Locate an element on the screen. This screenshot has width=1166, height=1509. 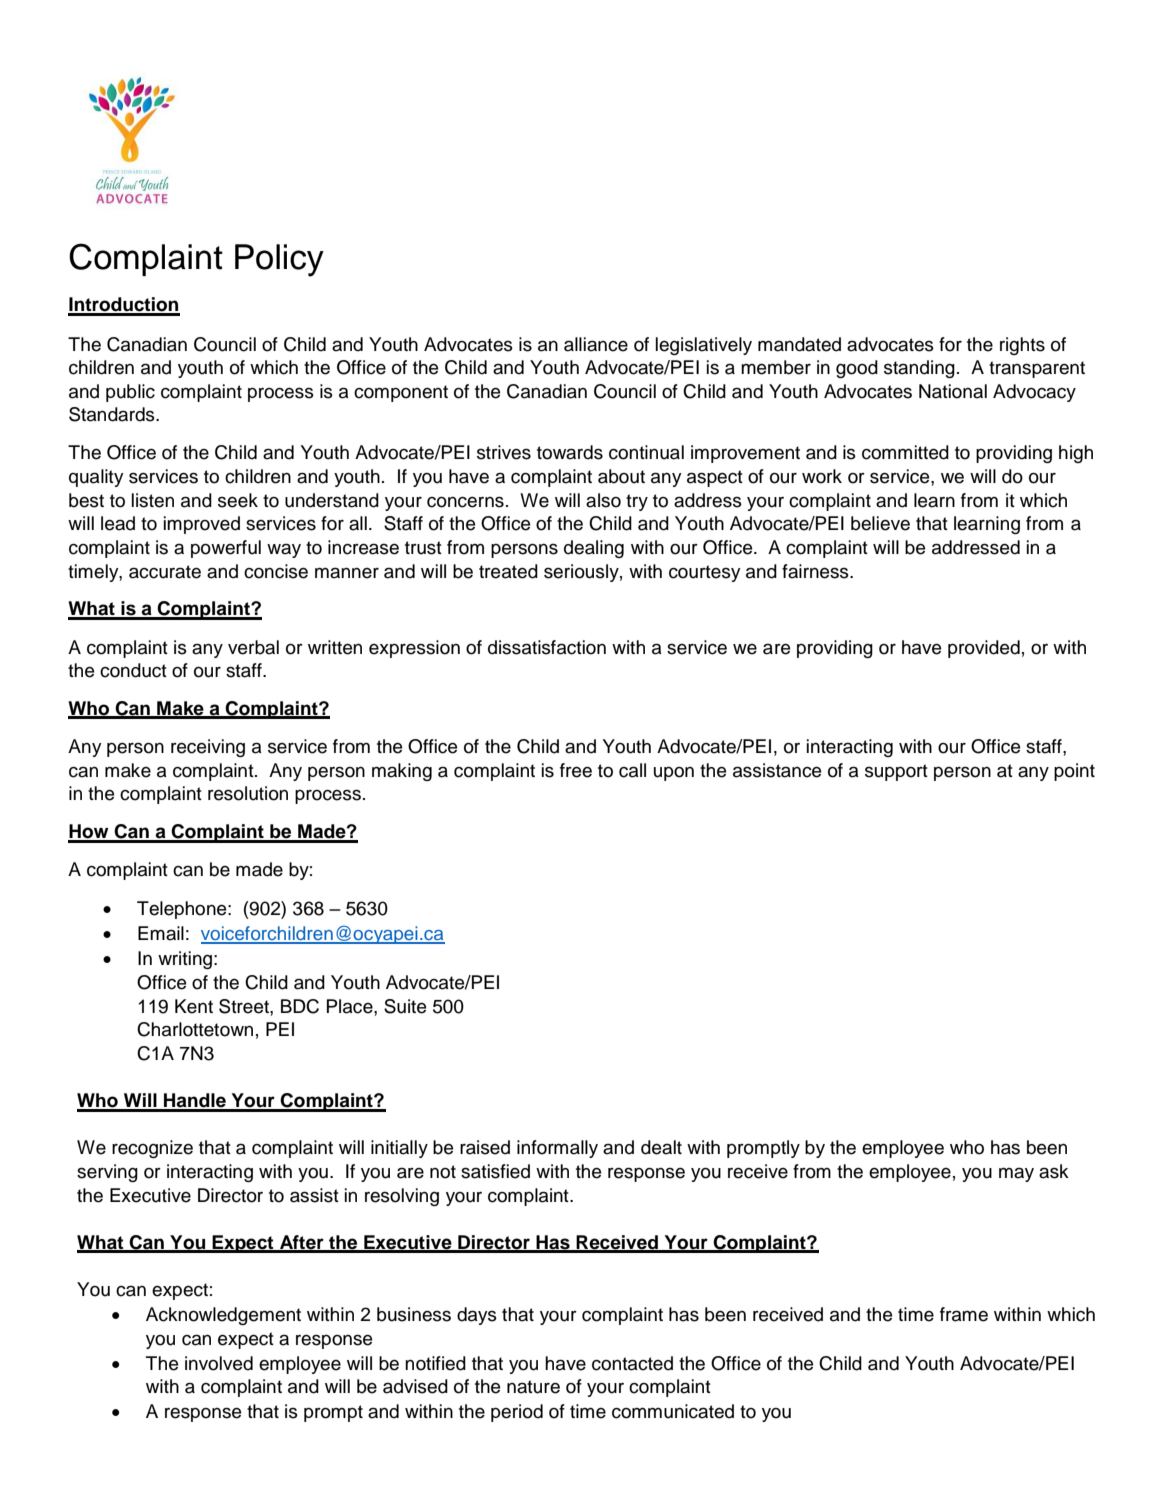
Policy is located at coordinates (279, 260).
